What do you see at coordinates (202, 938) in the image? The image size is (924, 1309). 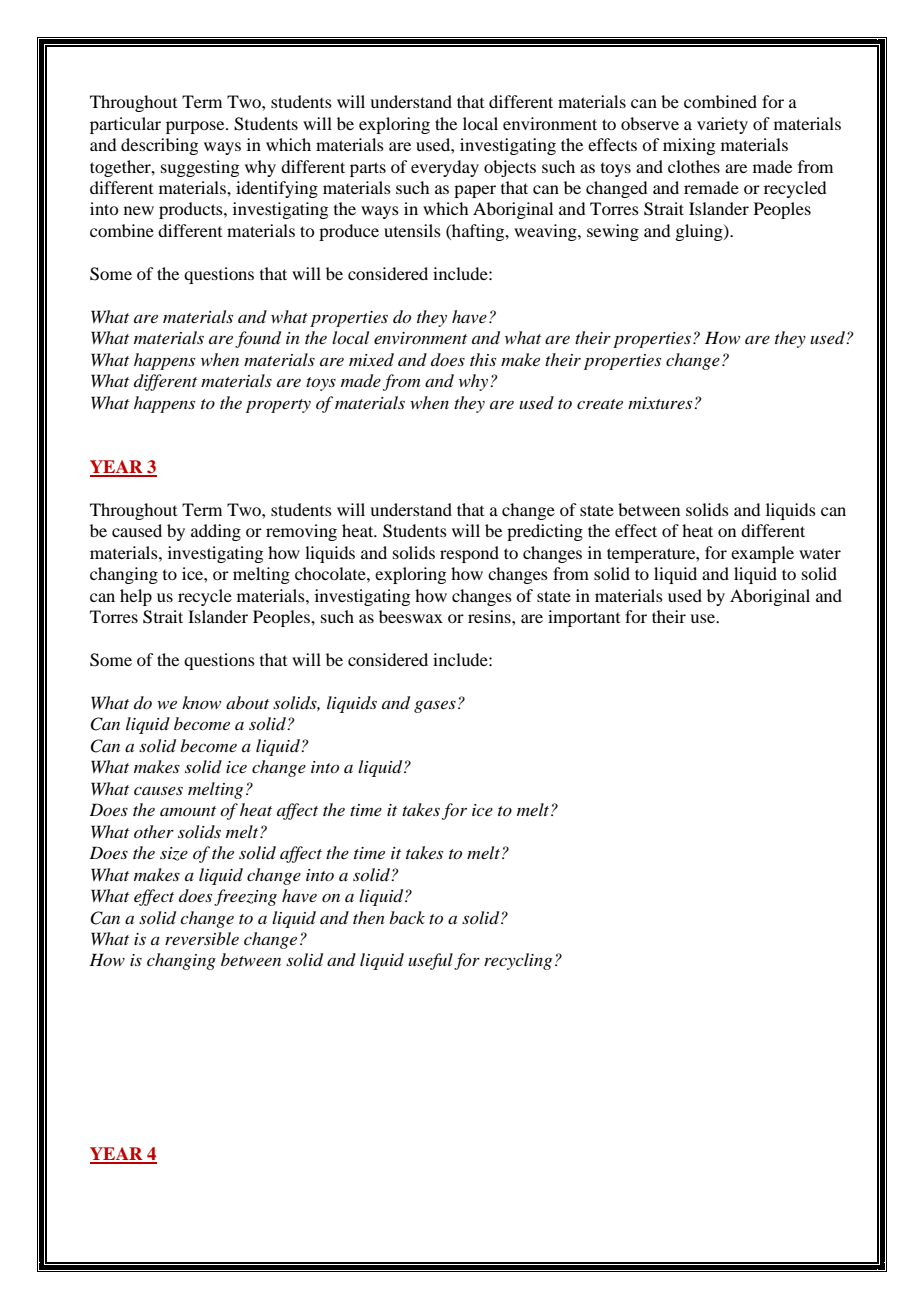 I see `reversible` at bounding box center [202, 938].
